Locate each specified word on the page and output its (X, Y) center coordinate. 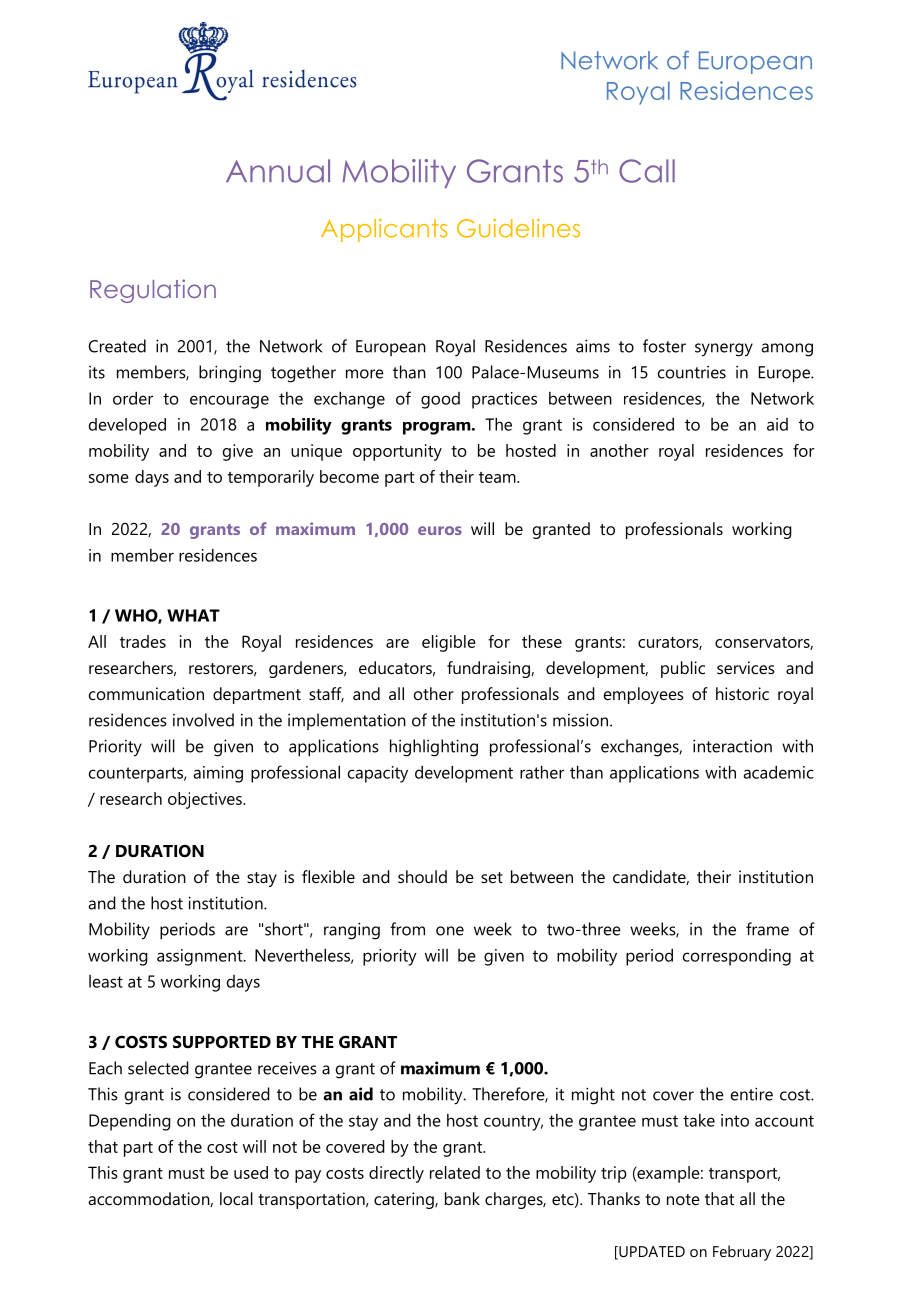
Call (647, 171)
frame (767, 929)
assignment (201, 957)
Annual (278, 171)
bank (462, 1198)
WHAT (193, 615)
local (236, 1198)
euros (440, 530)
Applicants (384, 230)
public (683, 669)
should (422, 876)
